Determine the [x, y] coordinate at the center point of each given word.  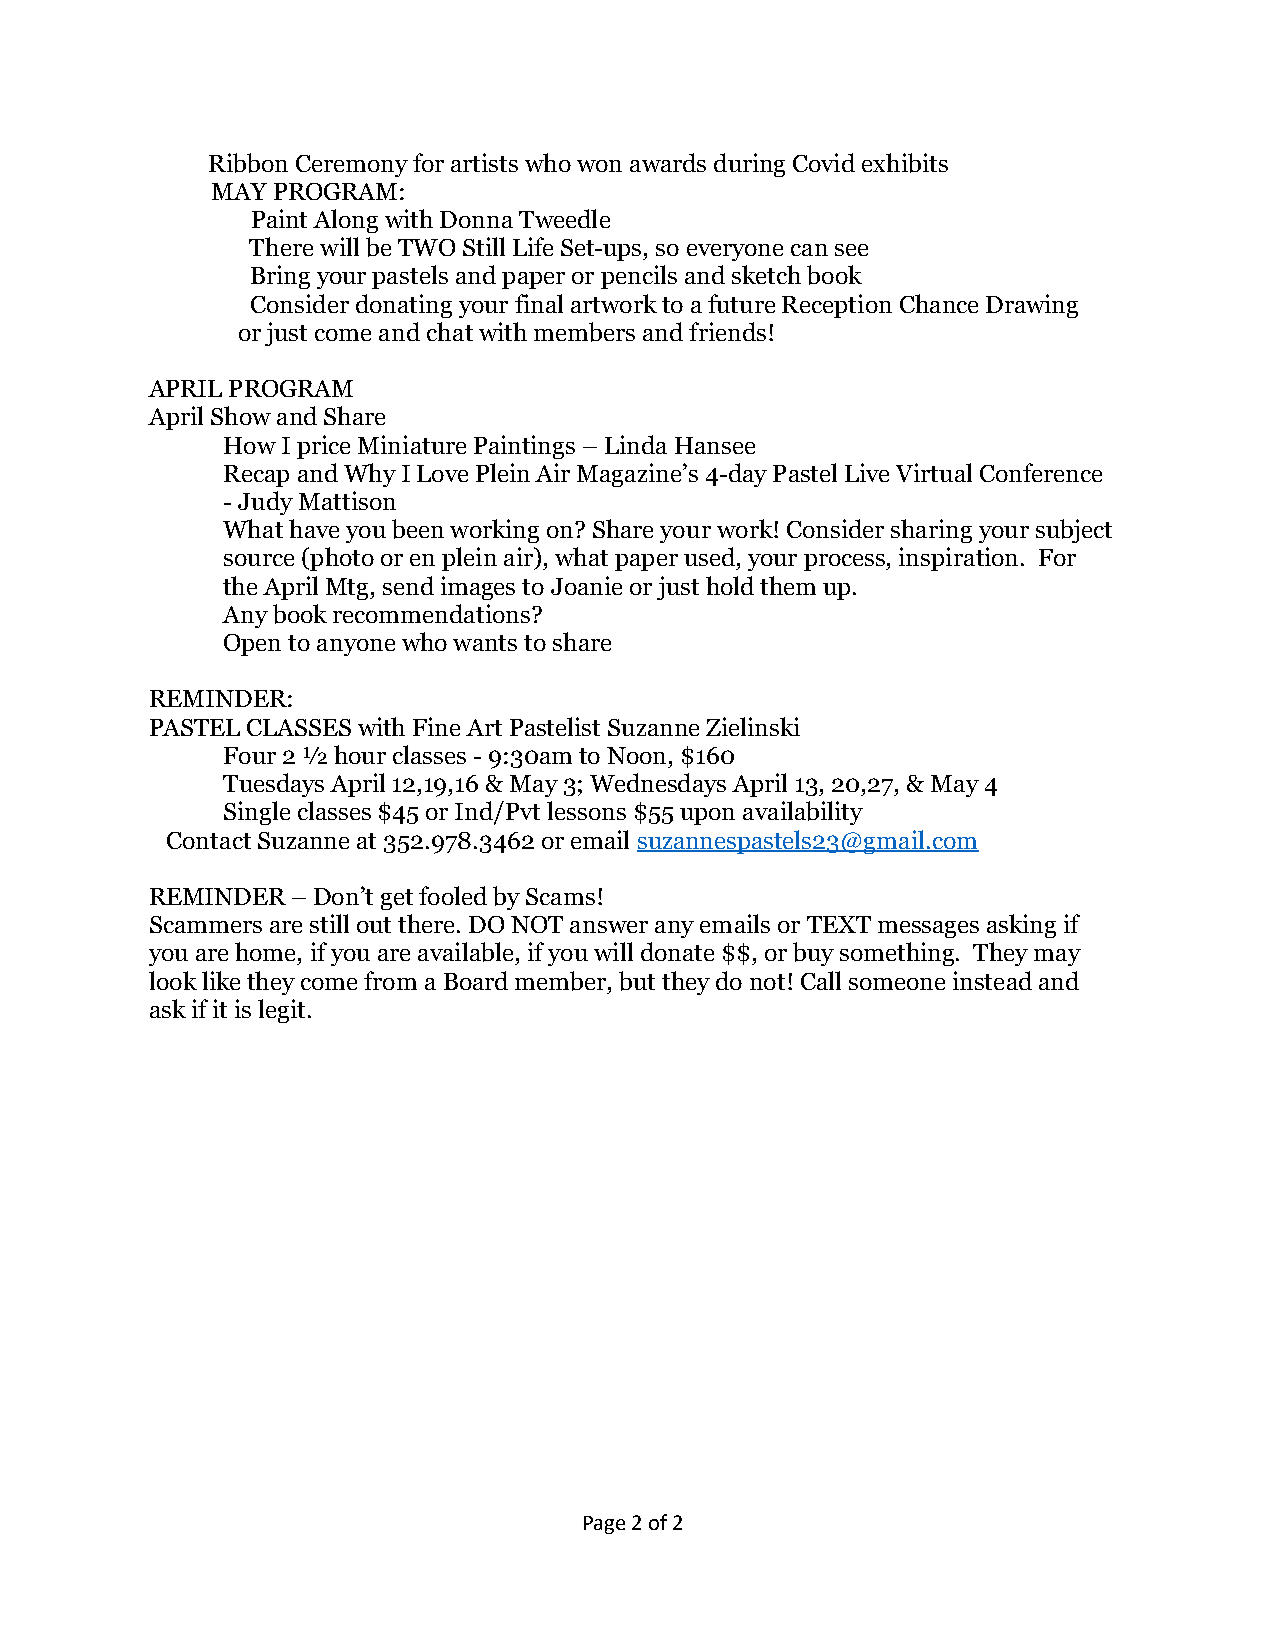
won [599, 166]
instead [992, 980]
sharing [931, 531]
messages [928, 929]
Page [604, 1525]
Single [257, 813]
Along [345, 221]
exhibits [905, 163]
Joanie [586, 585]
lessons [586, 810]
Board [476, 980]
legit [281, 1011]
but [637, 981]
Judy [265, 503]
